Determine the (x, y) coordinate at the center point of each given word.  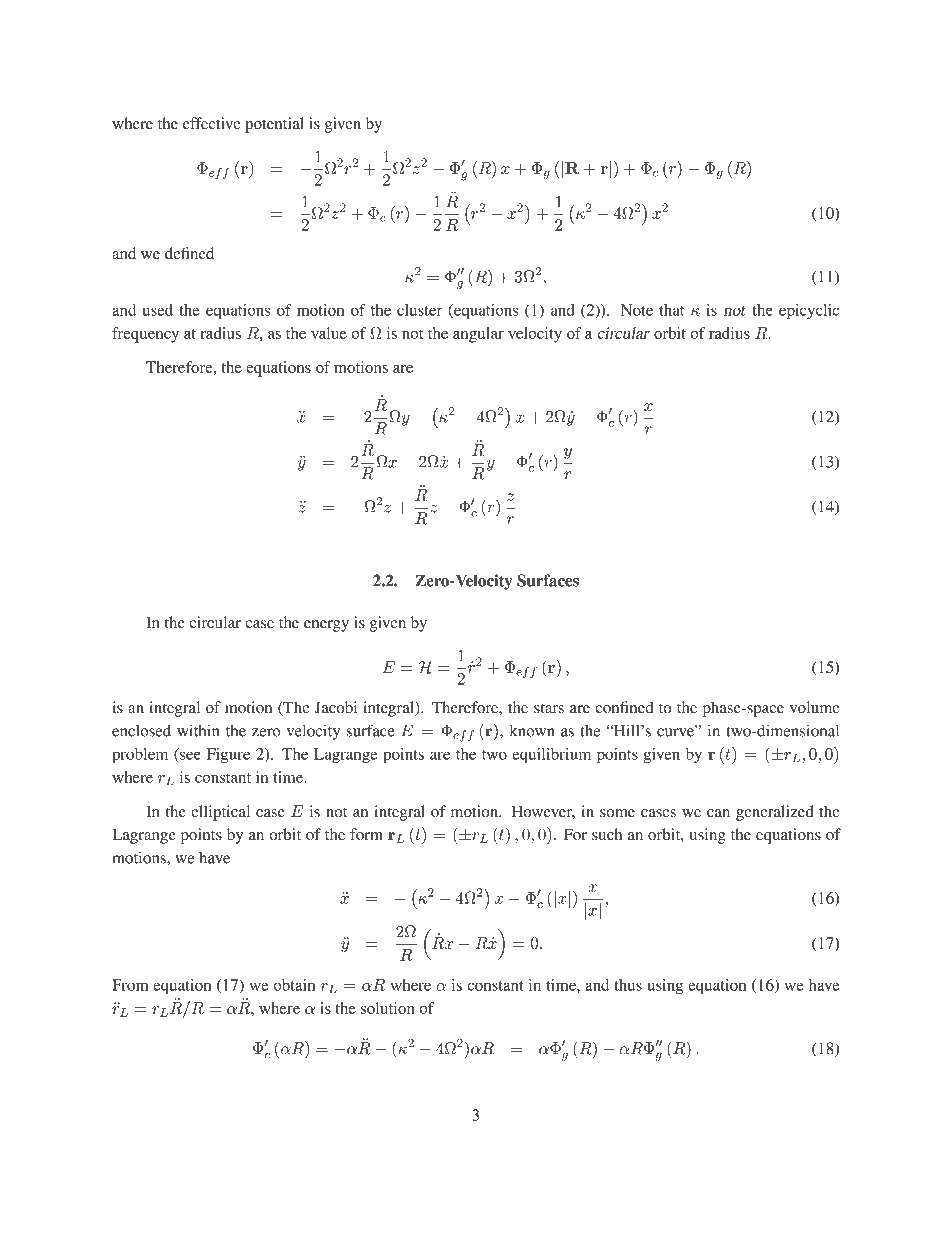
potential (274, 125)
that (671, 310)
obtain (294, 985)
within (198, 731)
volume (815, 707)
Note (637, 310)
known (532, 731)
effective (212, 123)
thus (628, 985)
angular (478, 335)
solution (388, 1008)
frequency (145, 335)
